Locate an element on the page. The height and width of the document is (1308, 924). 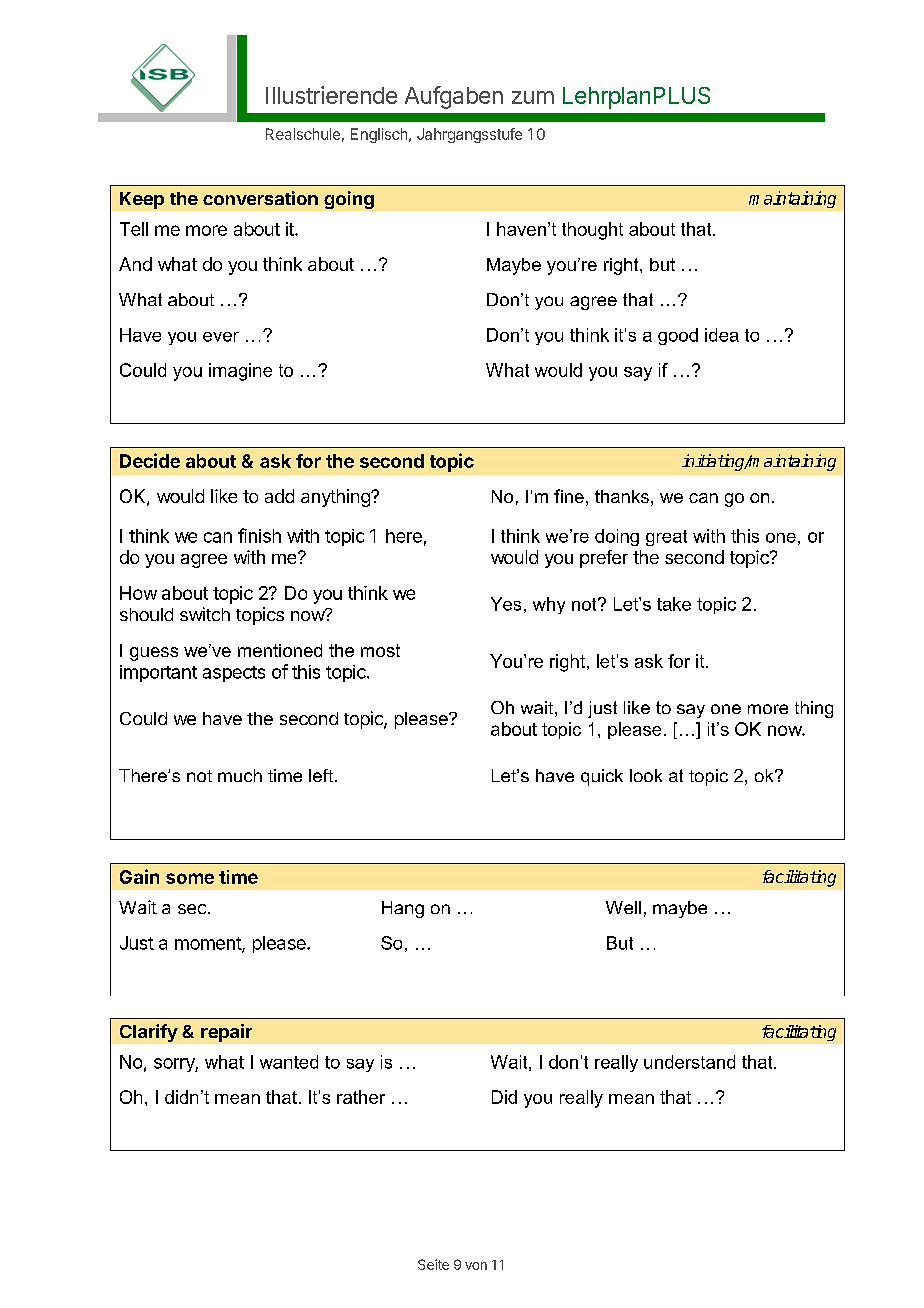
conversation is located at coordinates (260, 198).
